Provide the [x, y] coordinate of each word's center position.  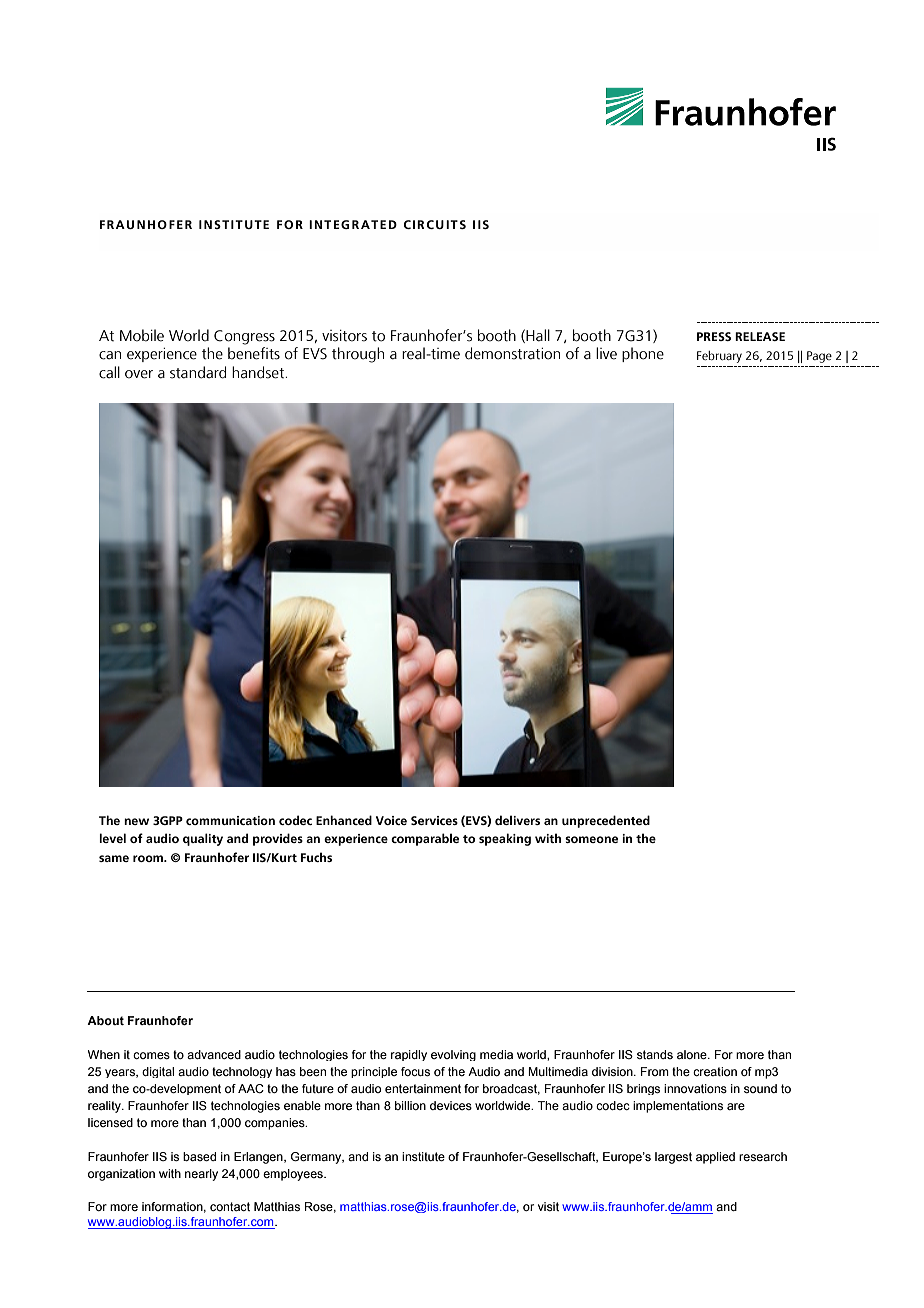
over [139, 374]
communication [230, 820]
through [358, 355]
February [719, 357]
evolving [453, 1055]
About [105, 1020]
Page [819, 357]
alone [693, 1054]
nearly [201, 1175]
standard [198, 372]
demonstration [512, 353]
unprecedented [606, 821]
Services [434, 820]
